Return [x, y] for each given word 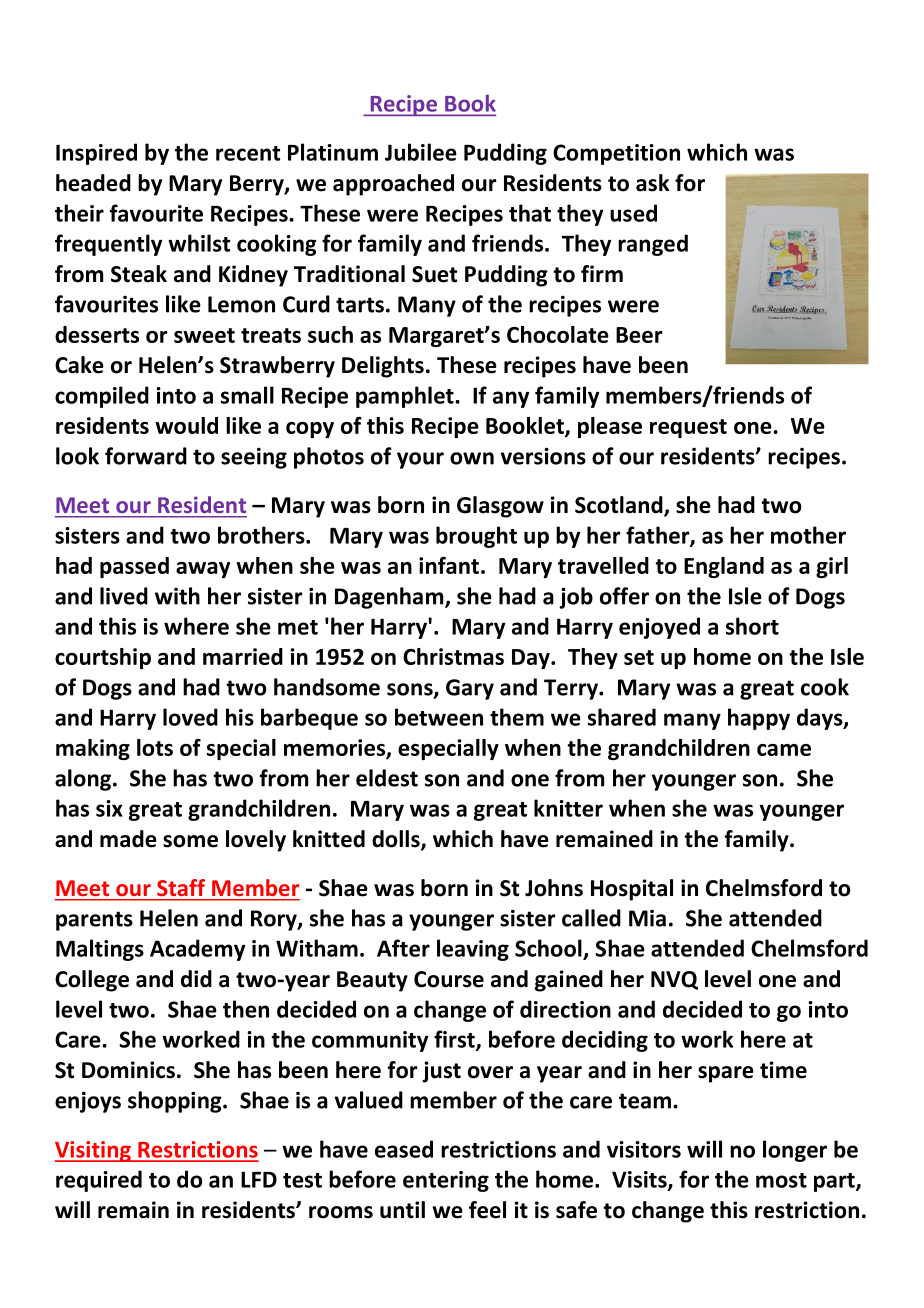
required [99, 1181]
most [781, 1180]
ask [653, 183]
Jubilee [421, 152]
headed [93, 183]
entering [446, 1181]
